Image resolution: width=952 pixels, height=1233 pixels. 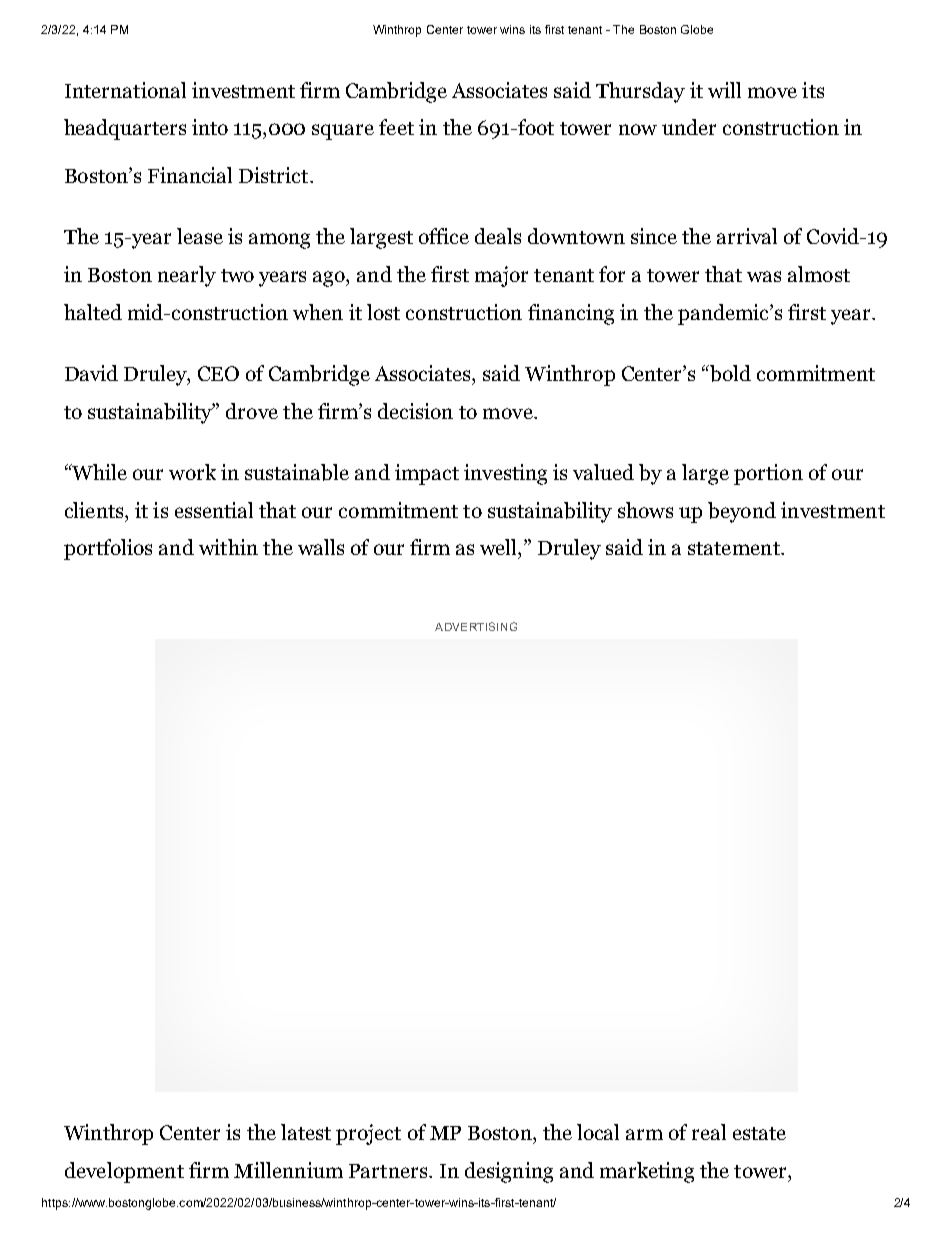 What do you see at coordinates (735, 548) in the page?
I see `statement` at bounding box center [735, 548].
